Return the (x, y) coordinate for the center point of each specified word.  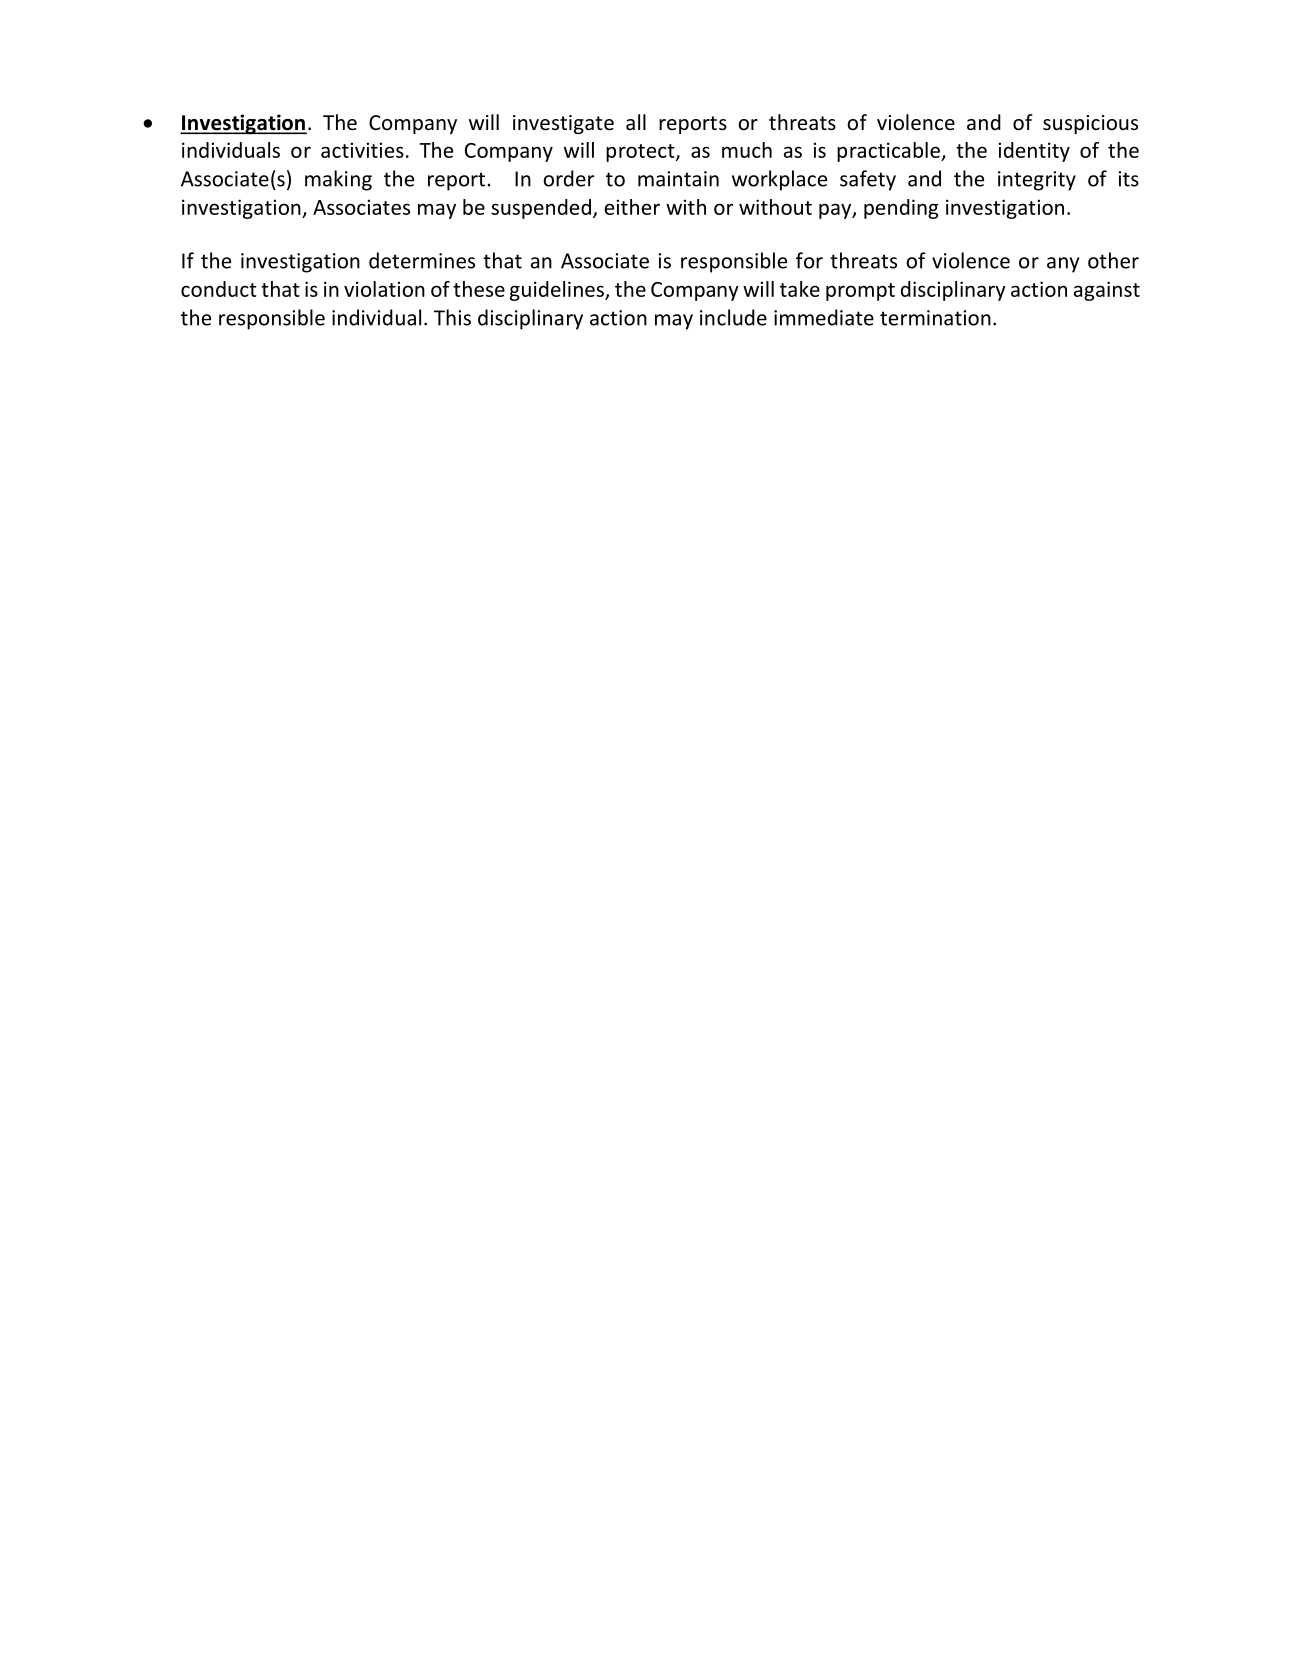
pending (901, 209)
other (1113, 260)
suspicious (1090, 124)
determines (422, 260)
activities (362, 150)
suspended (541, 209)
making (338, 180)
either (632, 207)
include (733, 317)
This (452, 317)
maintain (678, 179)
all (636, 122)
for (809, 260)
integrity (1037, 181)
